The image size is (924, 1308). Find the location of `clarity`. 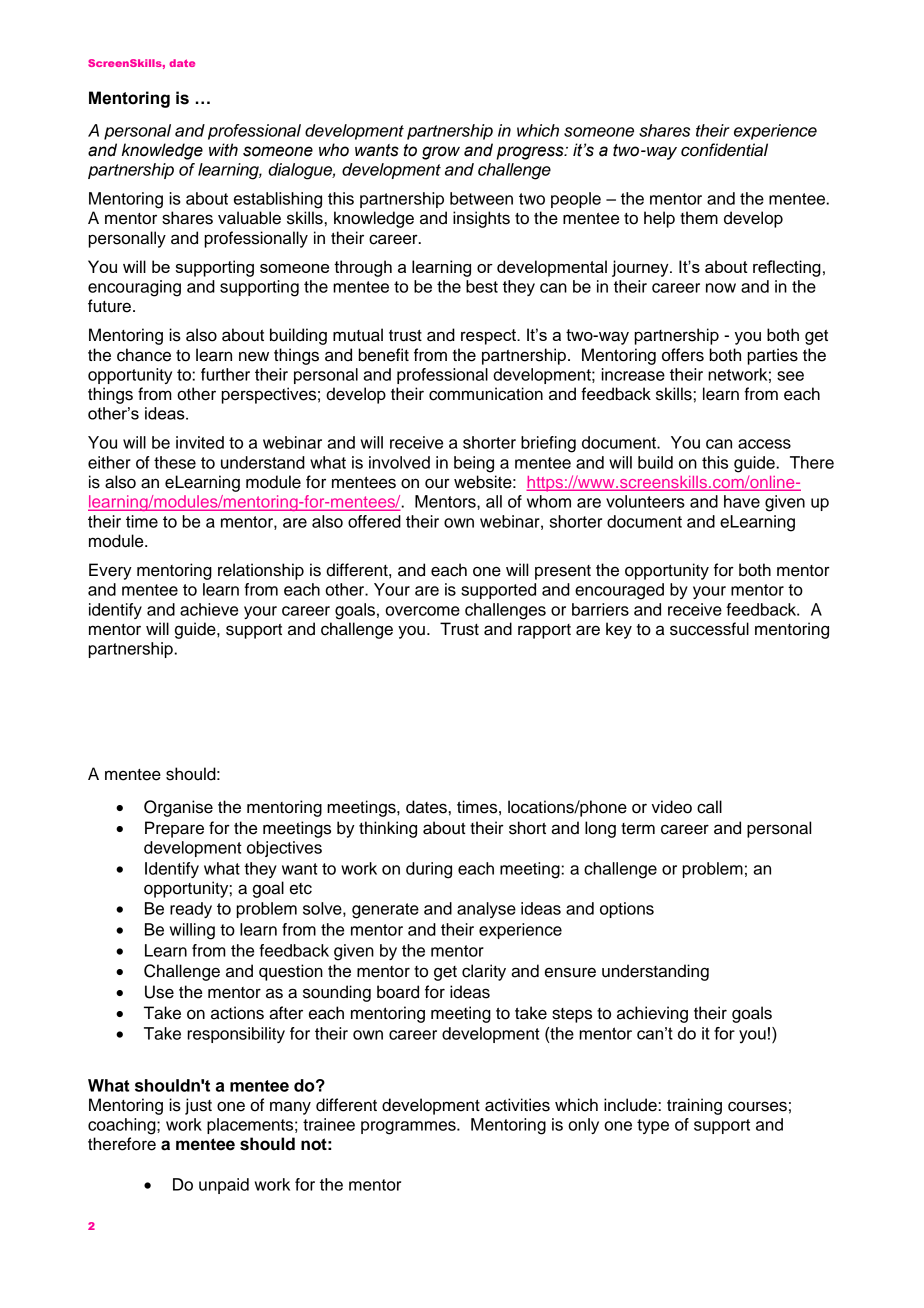

clarity is located at coordinates (484, 972).
